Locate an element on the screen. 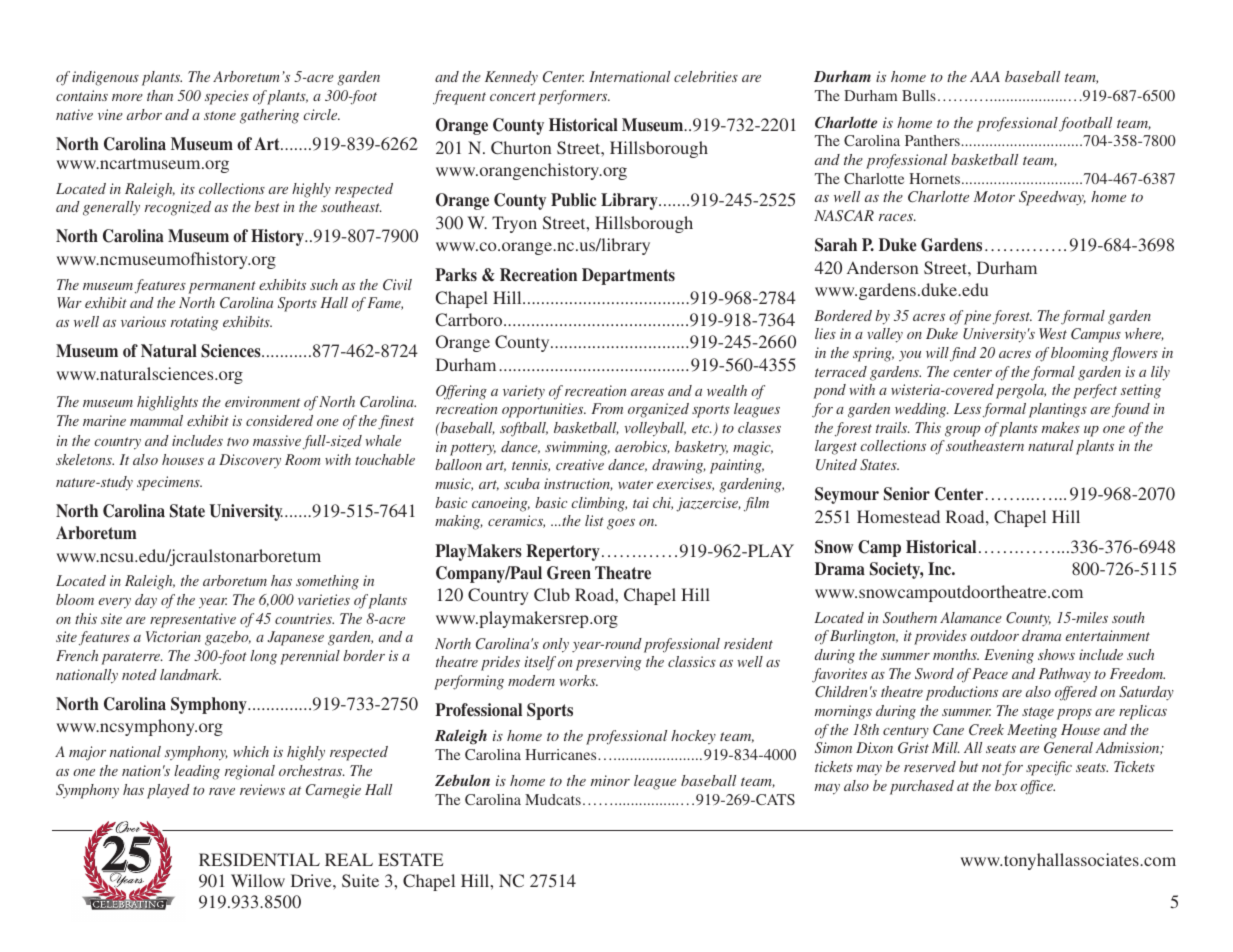 The width and height of the screenshot is (1233, 952). minor is located at coordinates (610, 780).
